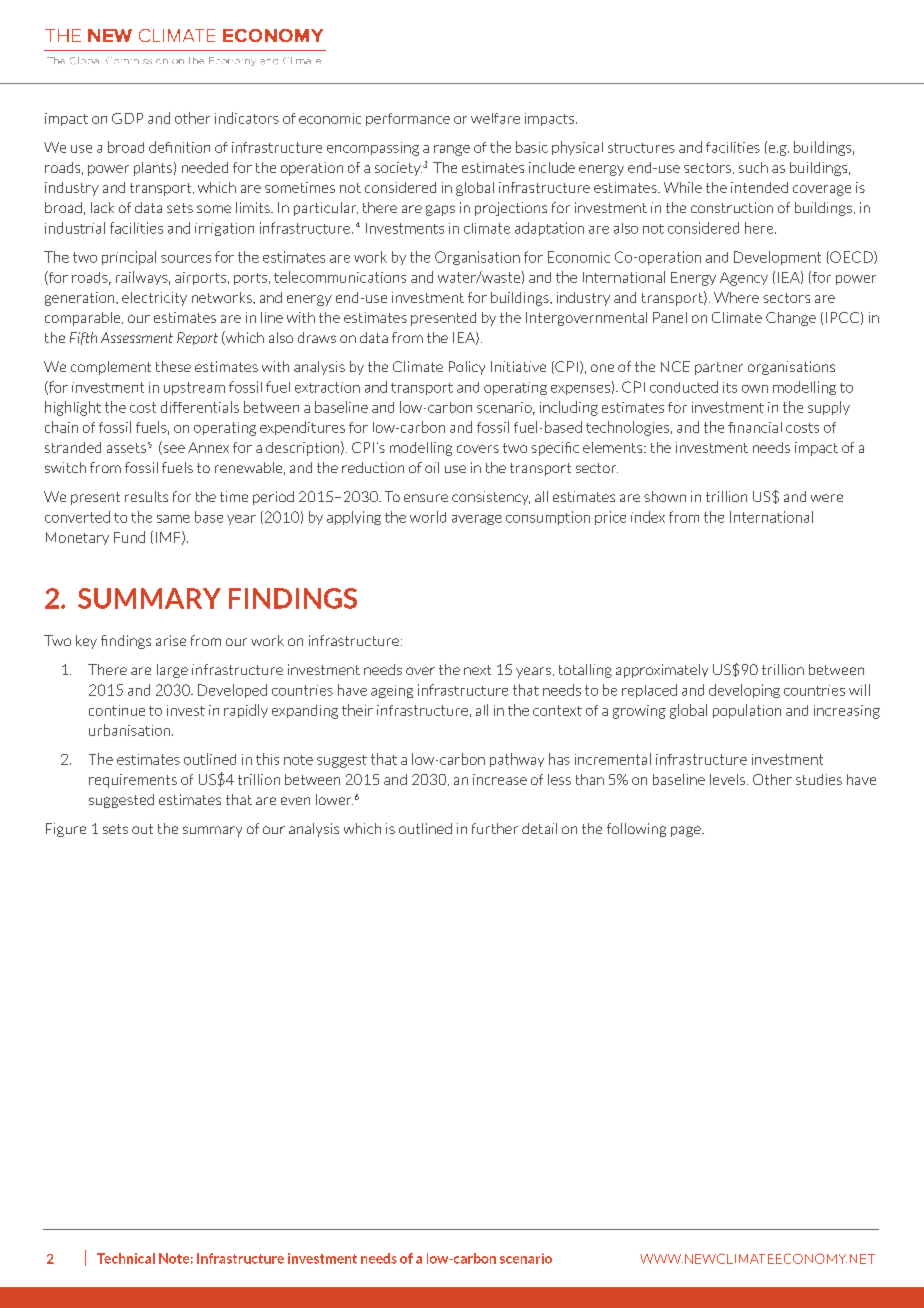  Describe the element at coordinates (452, 150) in the screenshot. I see `range` at that location.
